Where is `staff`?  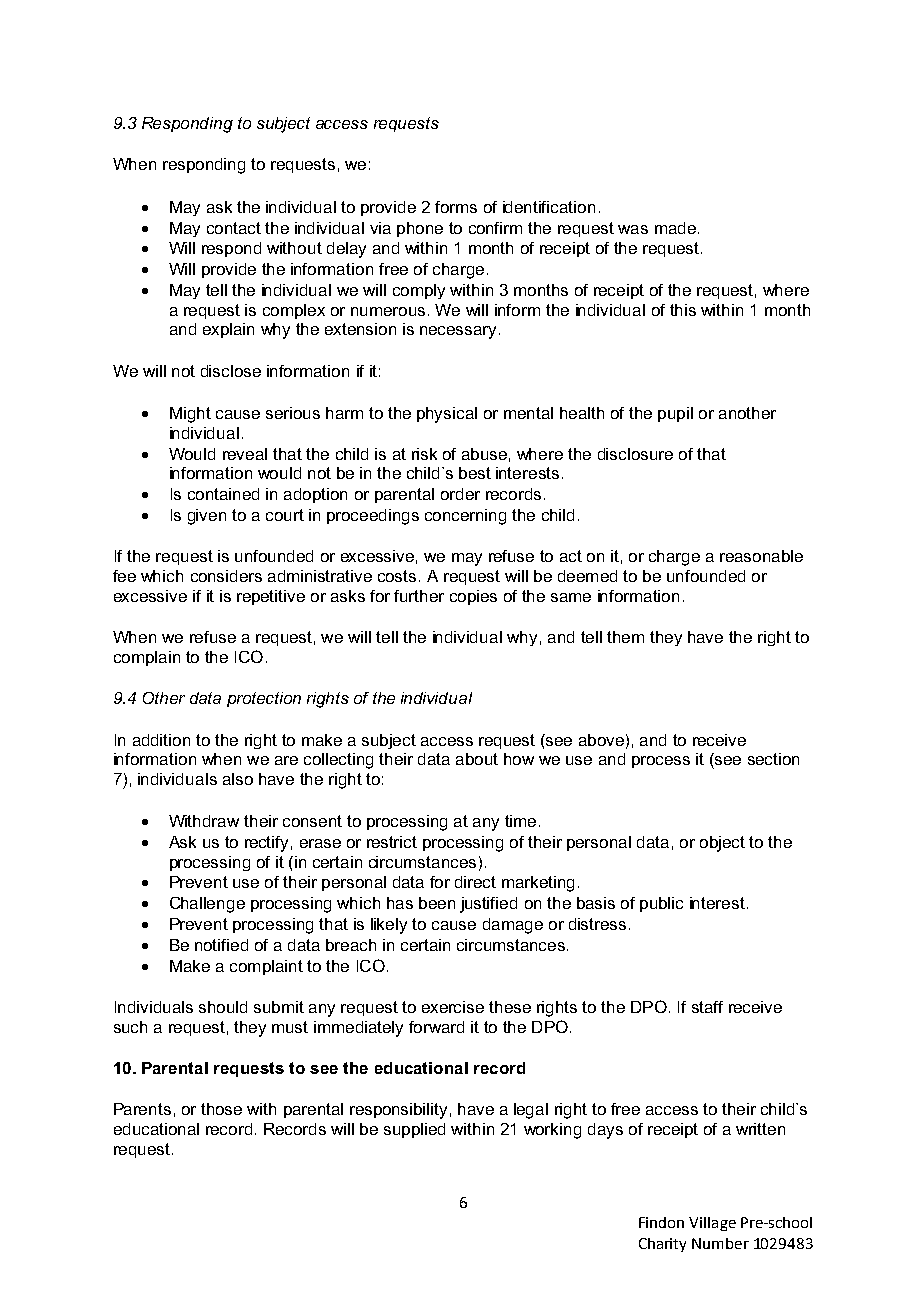
staff is located at coordinates (707, 1007).
